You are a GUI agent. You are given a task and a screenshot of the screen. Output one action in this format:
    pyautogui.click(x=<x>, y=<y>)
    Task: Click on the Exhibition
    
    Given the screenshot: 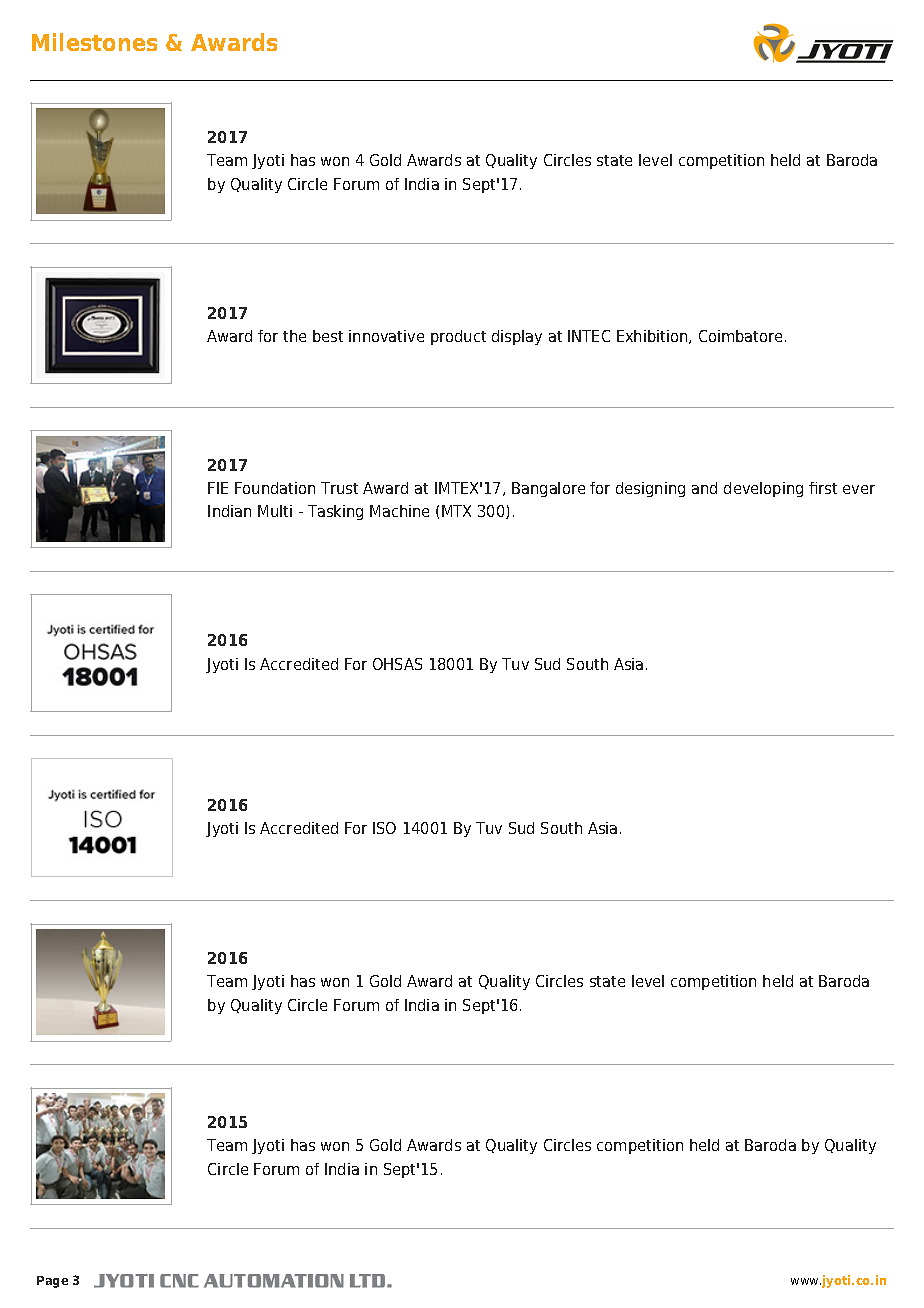 What is the action you would take?
    pyautogui.click(x=653, y=337)
